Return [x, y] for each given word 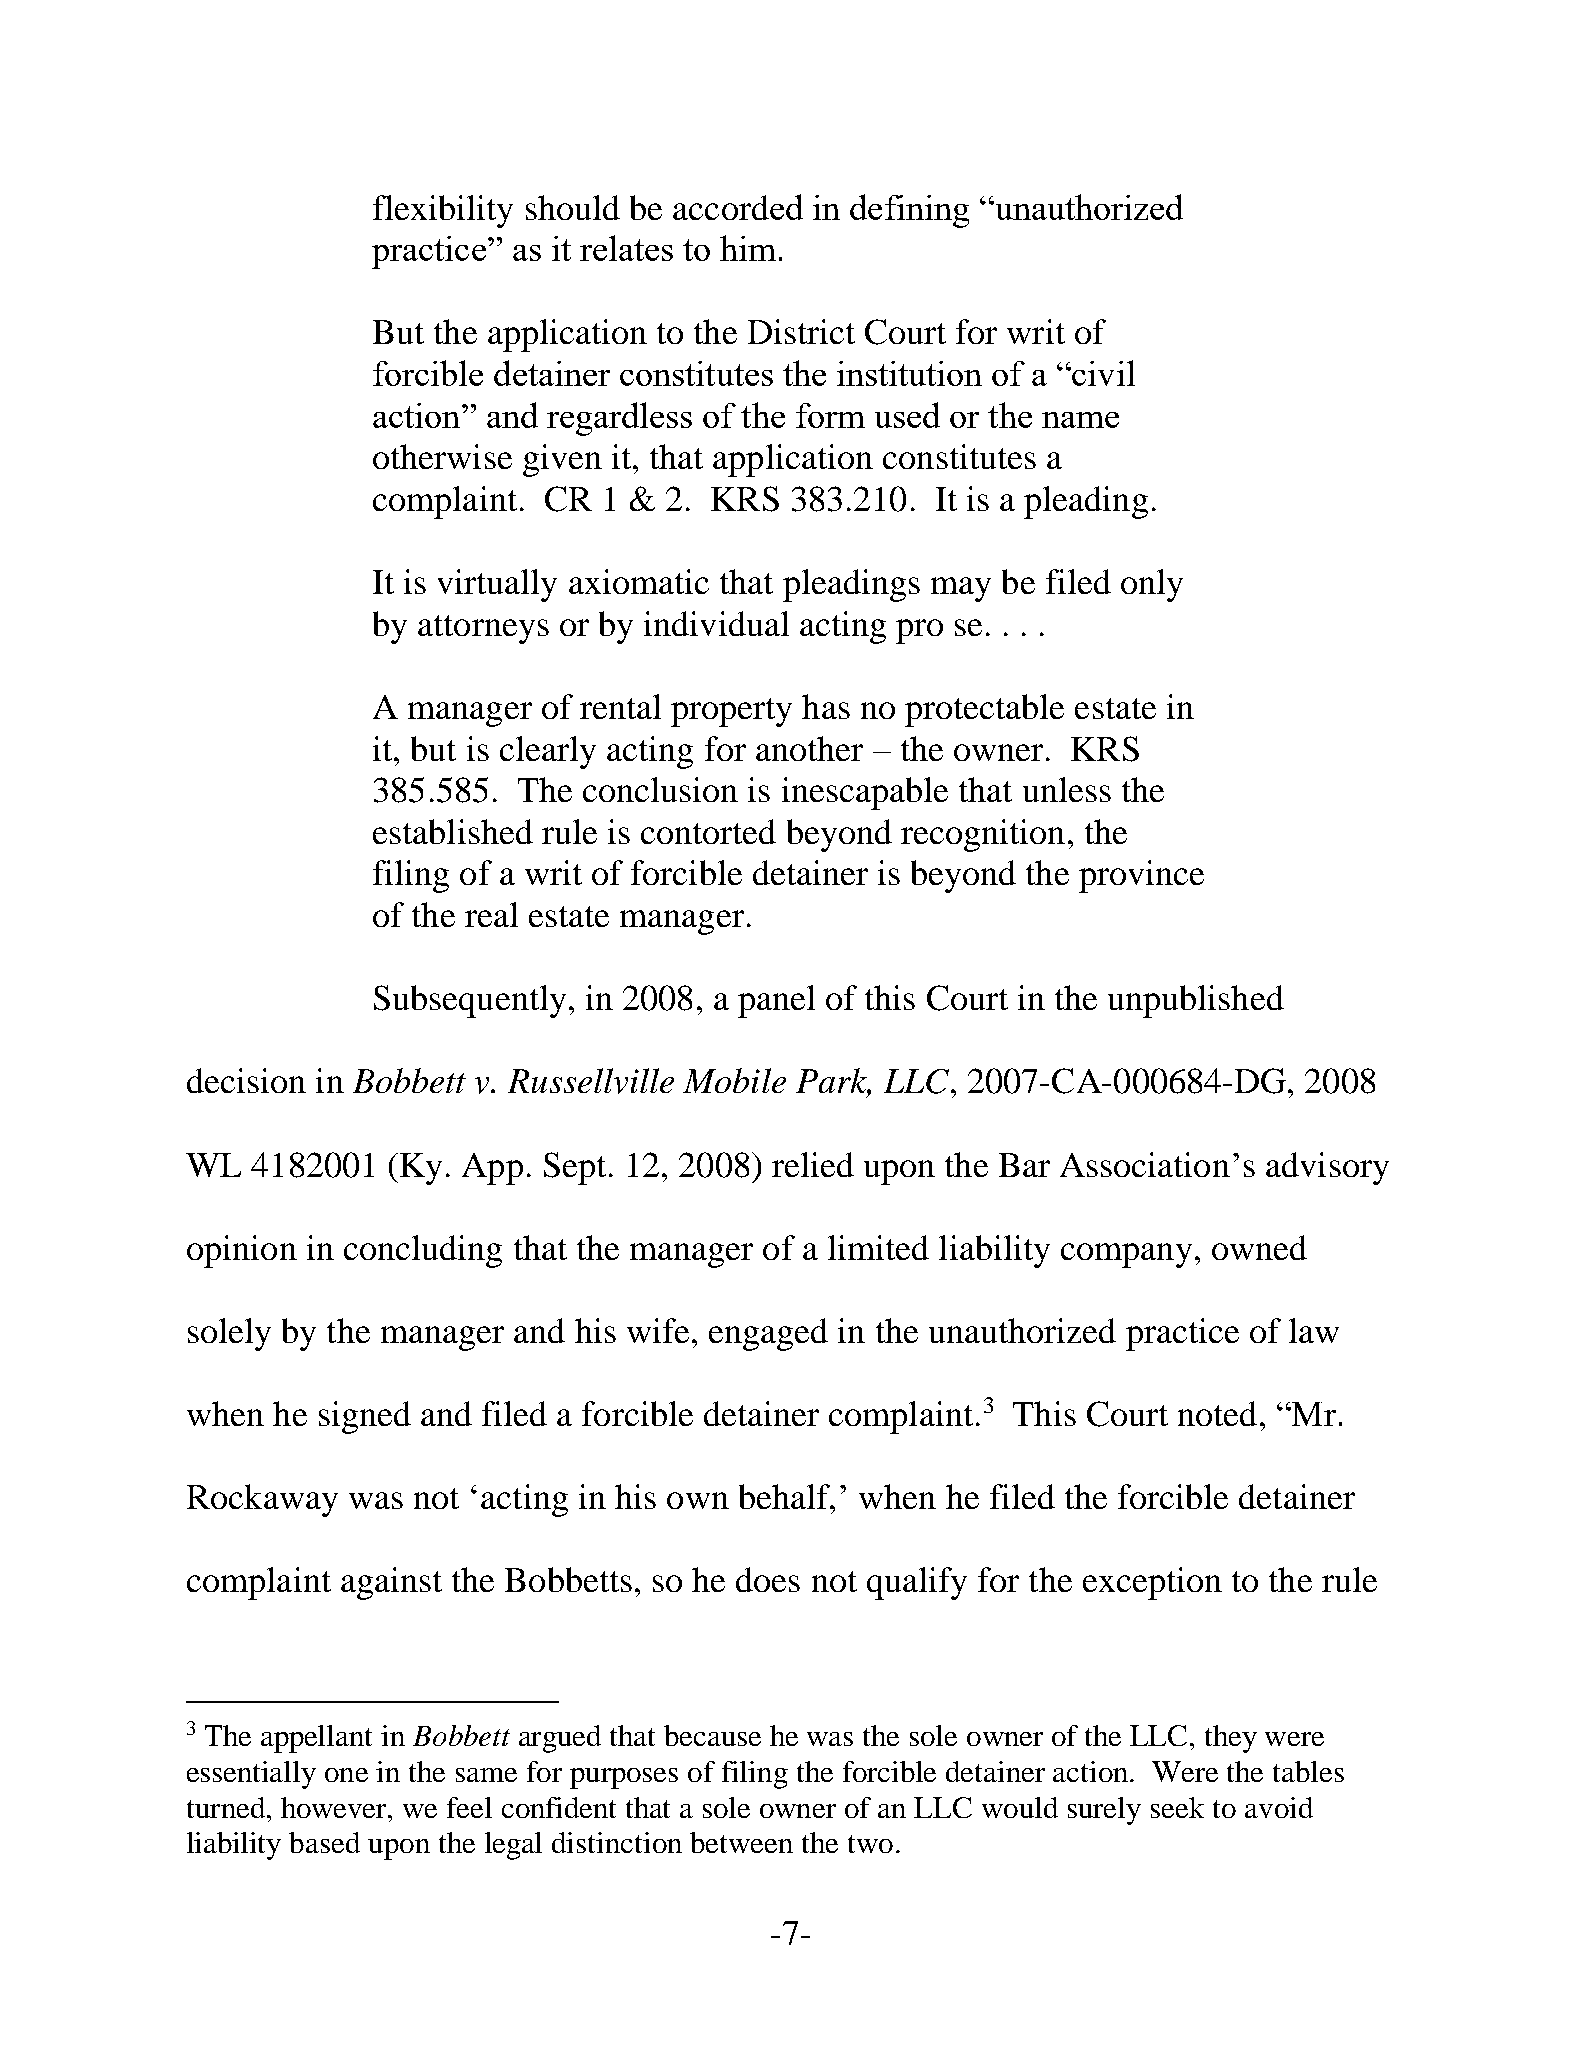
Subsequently [470, 1001]
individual [716, 623]
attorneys [483, 629]
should [573, 207]
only [1152, 585]
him [748, 248]
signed [365, 1417]
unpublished [1196, 1001]
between [741, 1842]
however [335, 1807]
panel [776, 1001]
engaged [768, 1334]
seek [1177, 1807]
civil [1102, 373]
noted [1217, 1413]
